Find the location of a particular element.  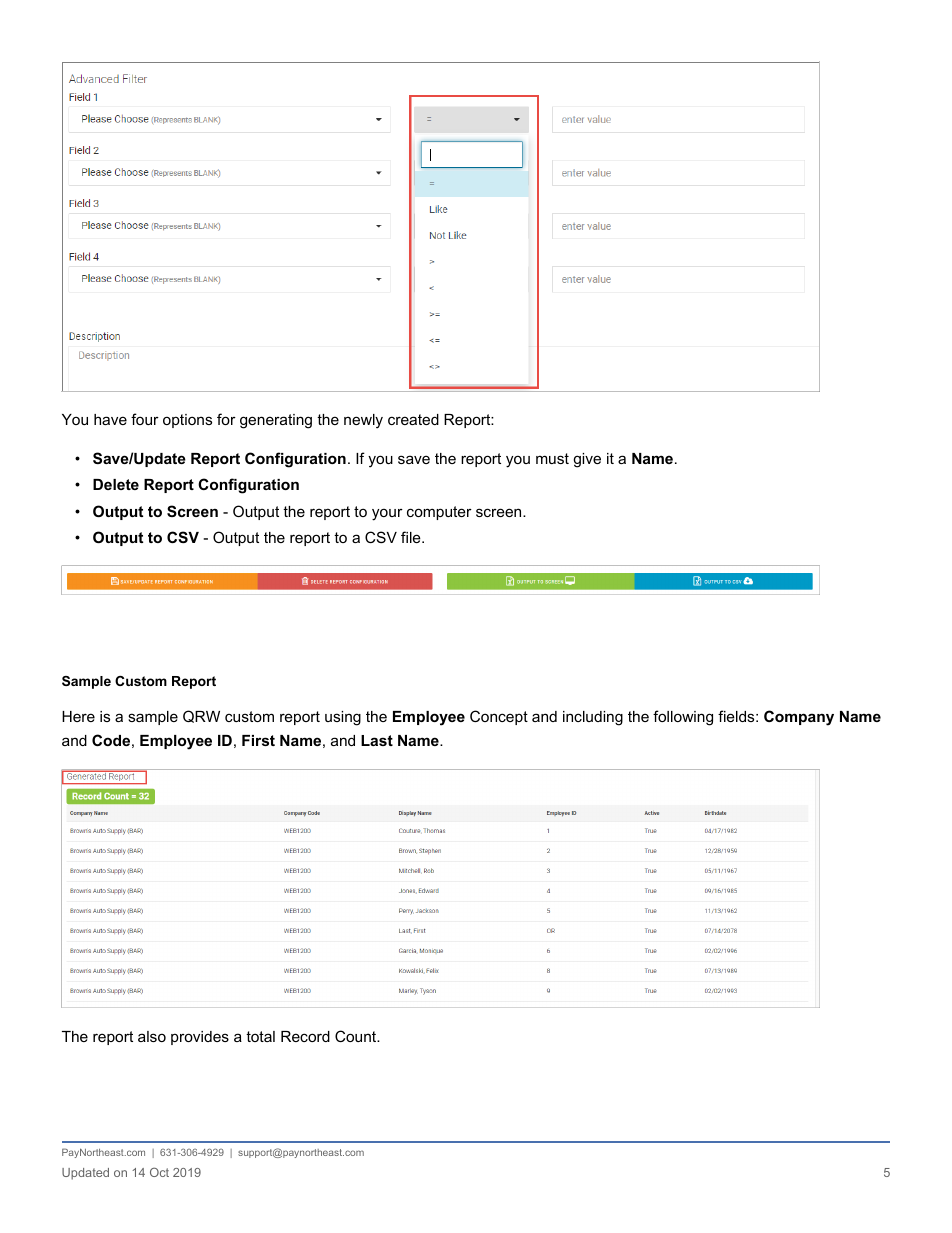

First is located at coordinates (258, 740).
